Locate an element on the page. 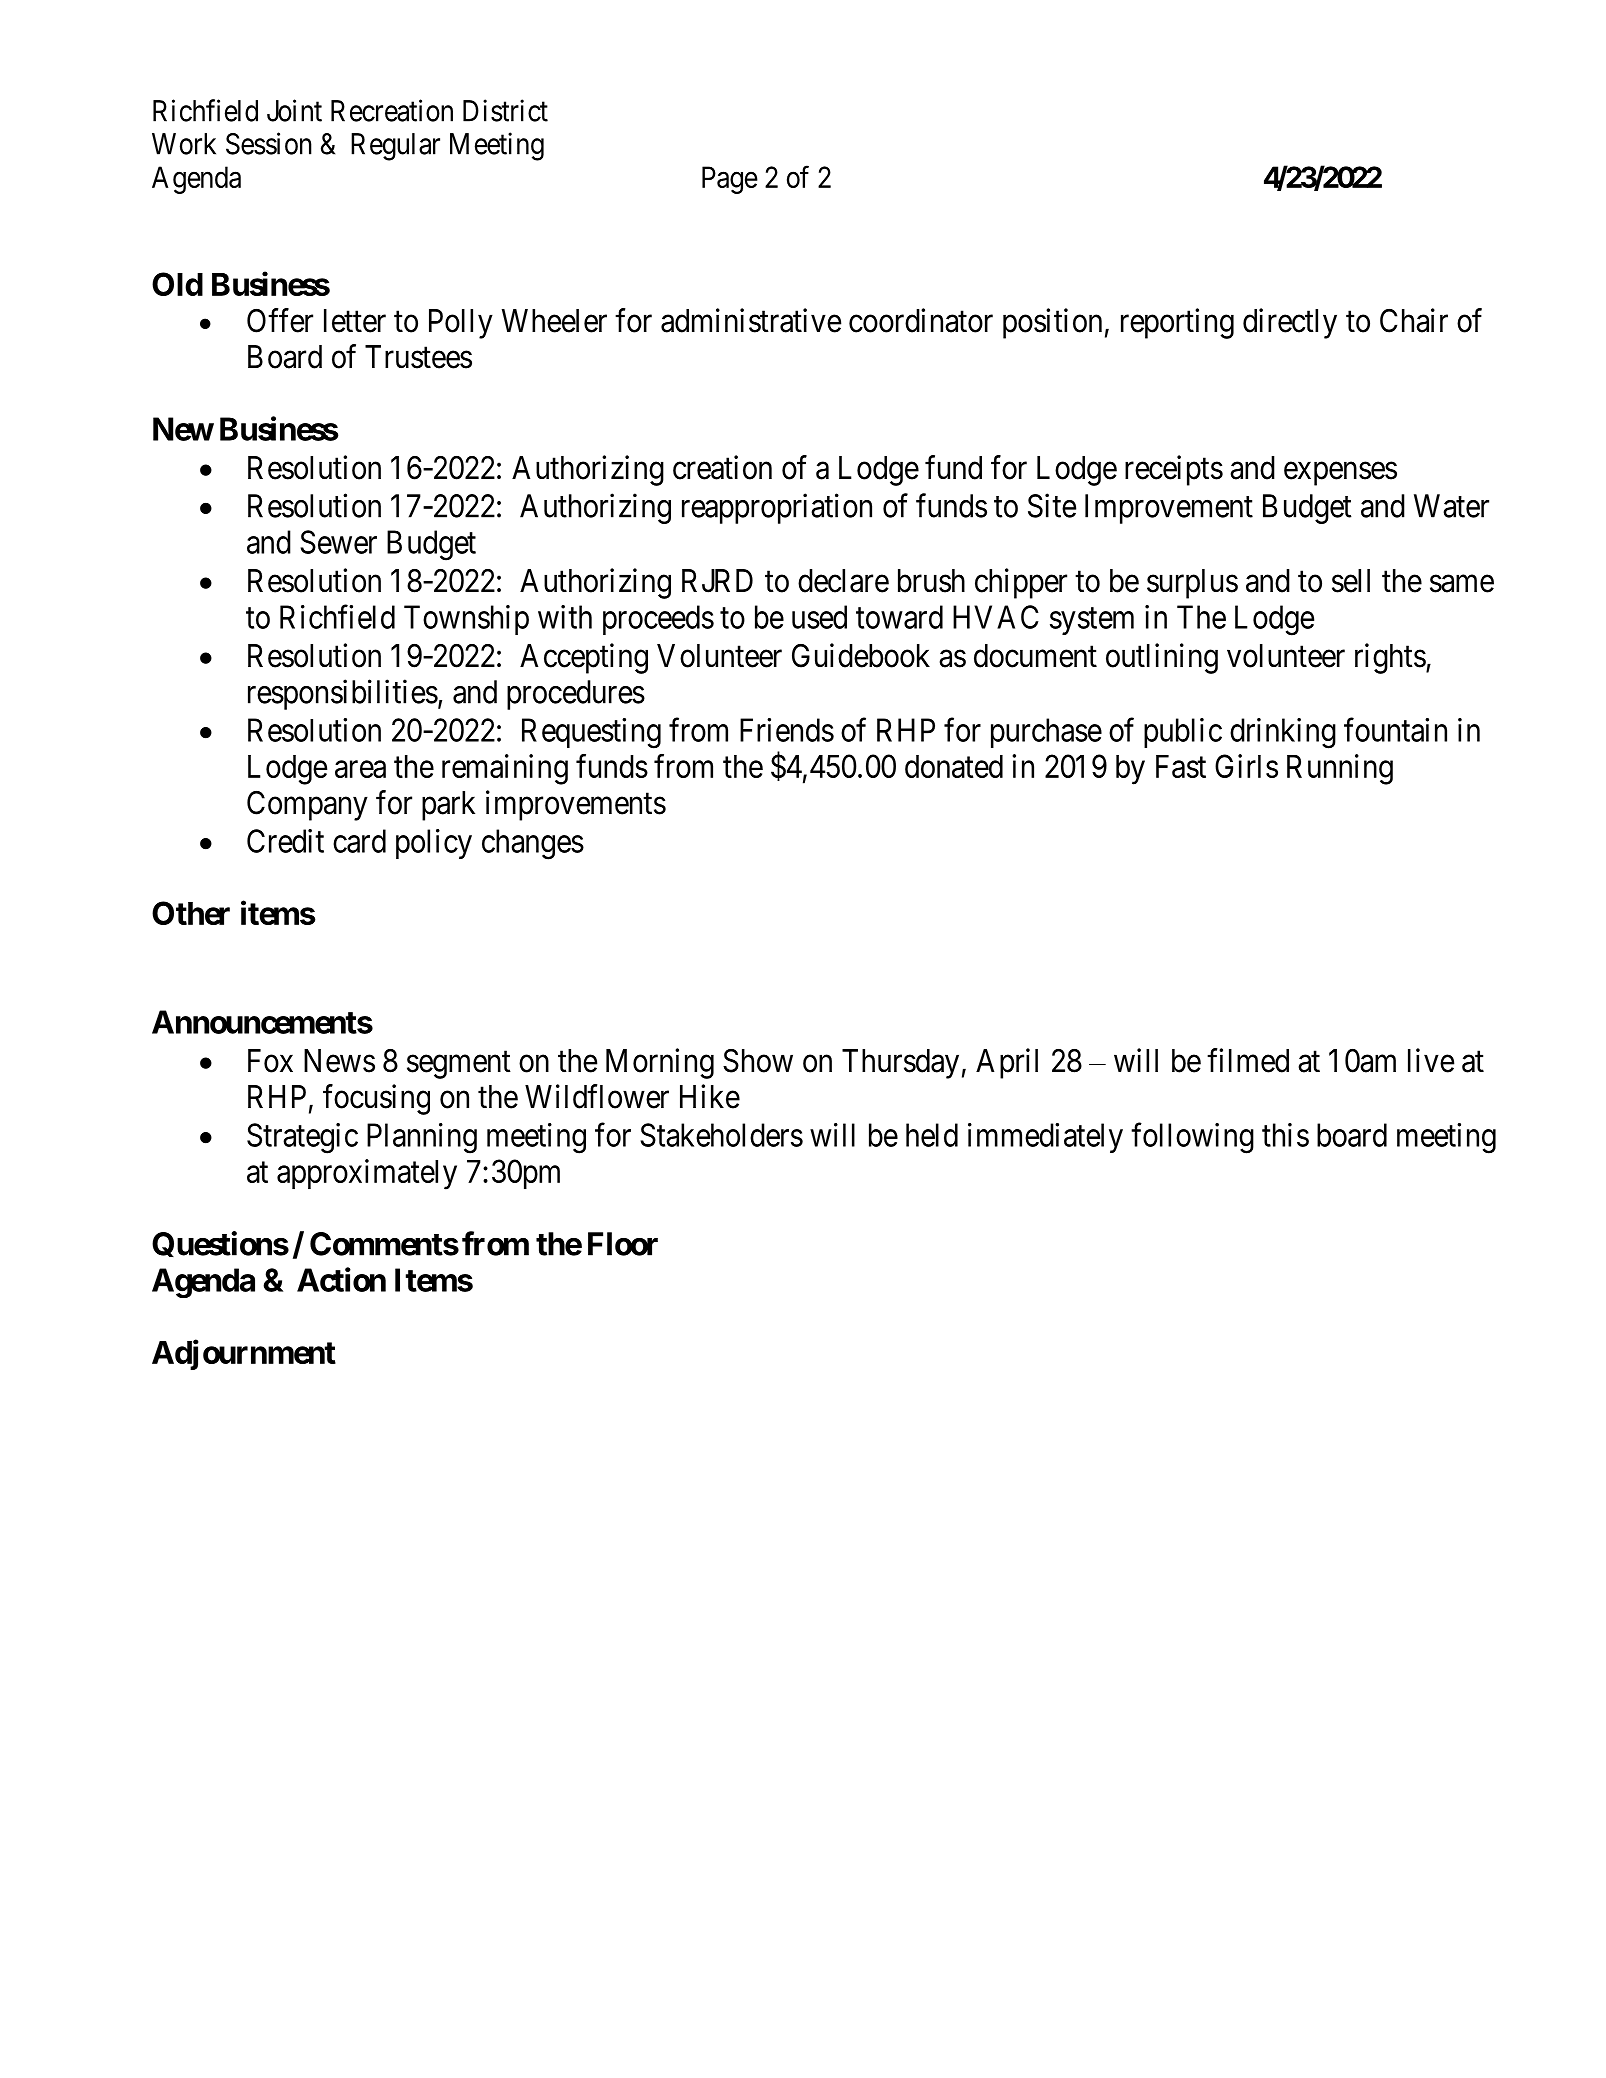  drinking is located at coordinates (1283, 733).
